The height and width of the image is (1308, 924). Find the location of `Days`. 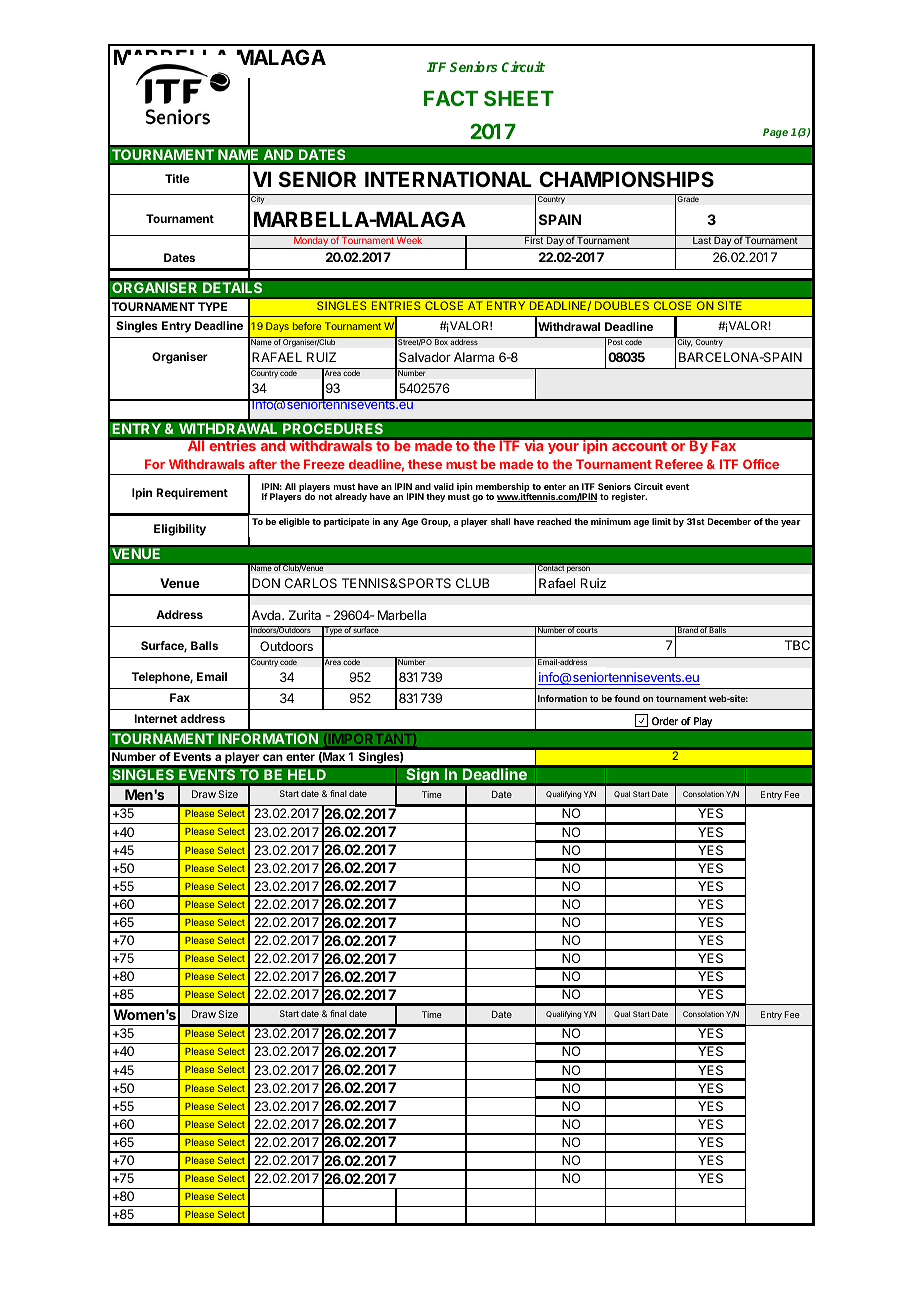

Days is located at coordinates (277, 327).
